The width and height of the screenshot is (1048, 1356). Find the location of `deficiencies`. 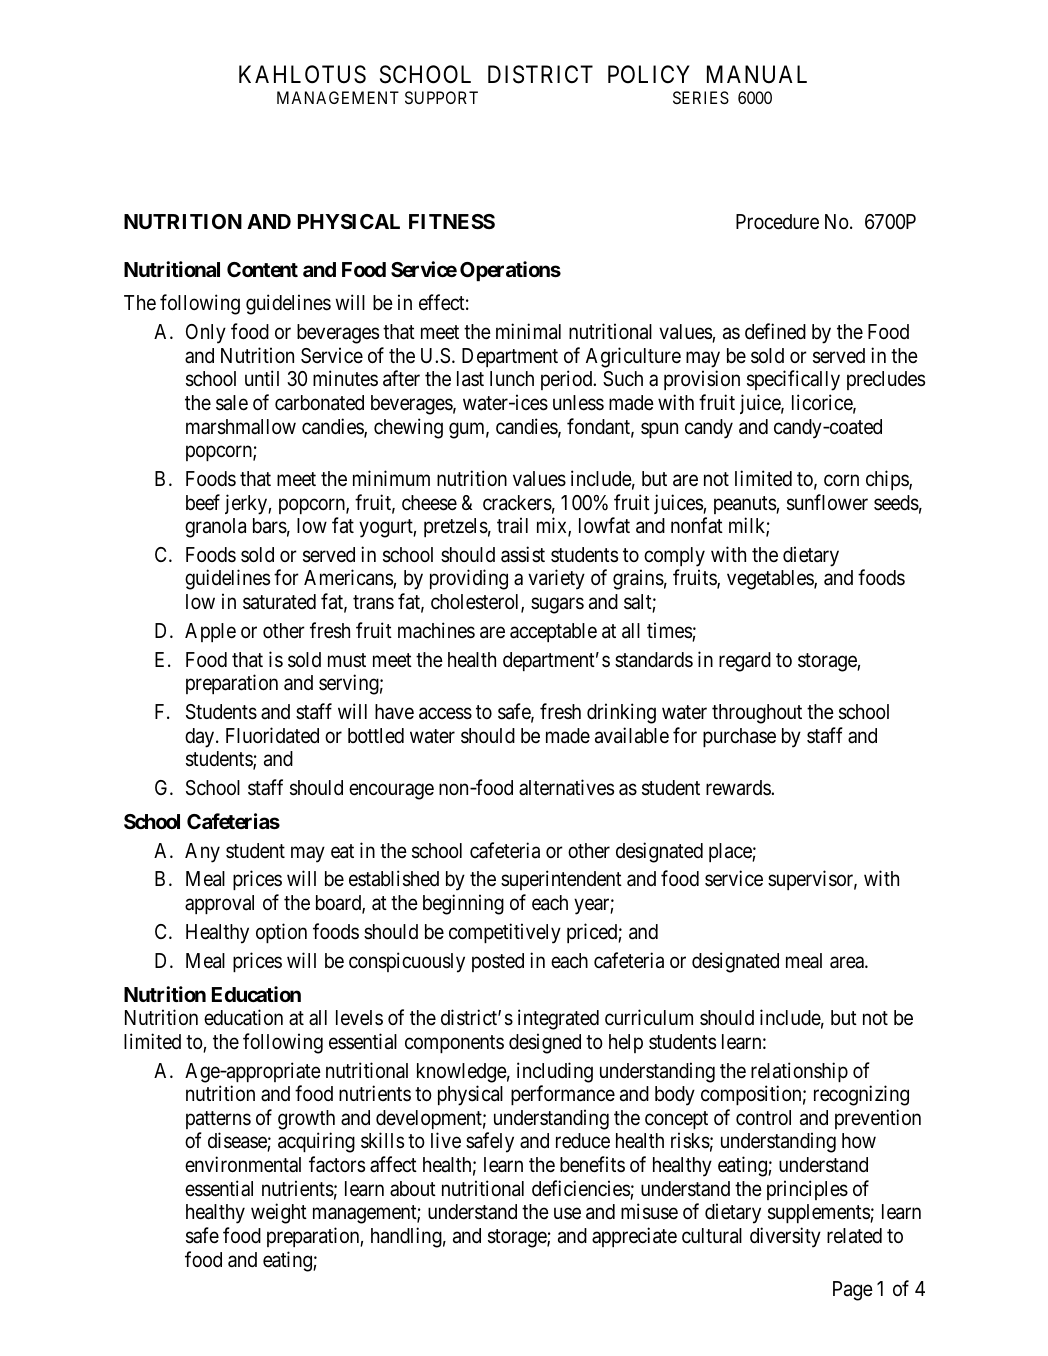

deficiencies is located at coordinates (581, 1189).
